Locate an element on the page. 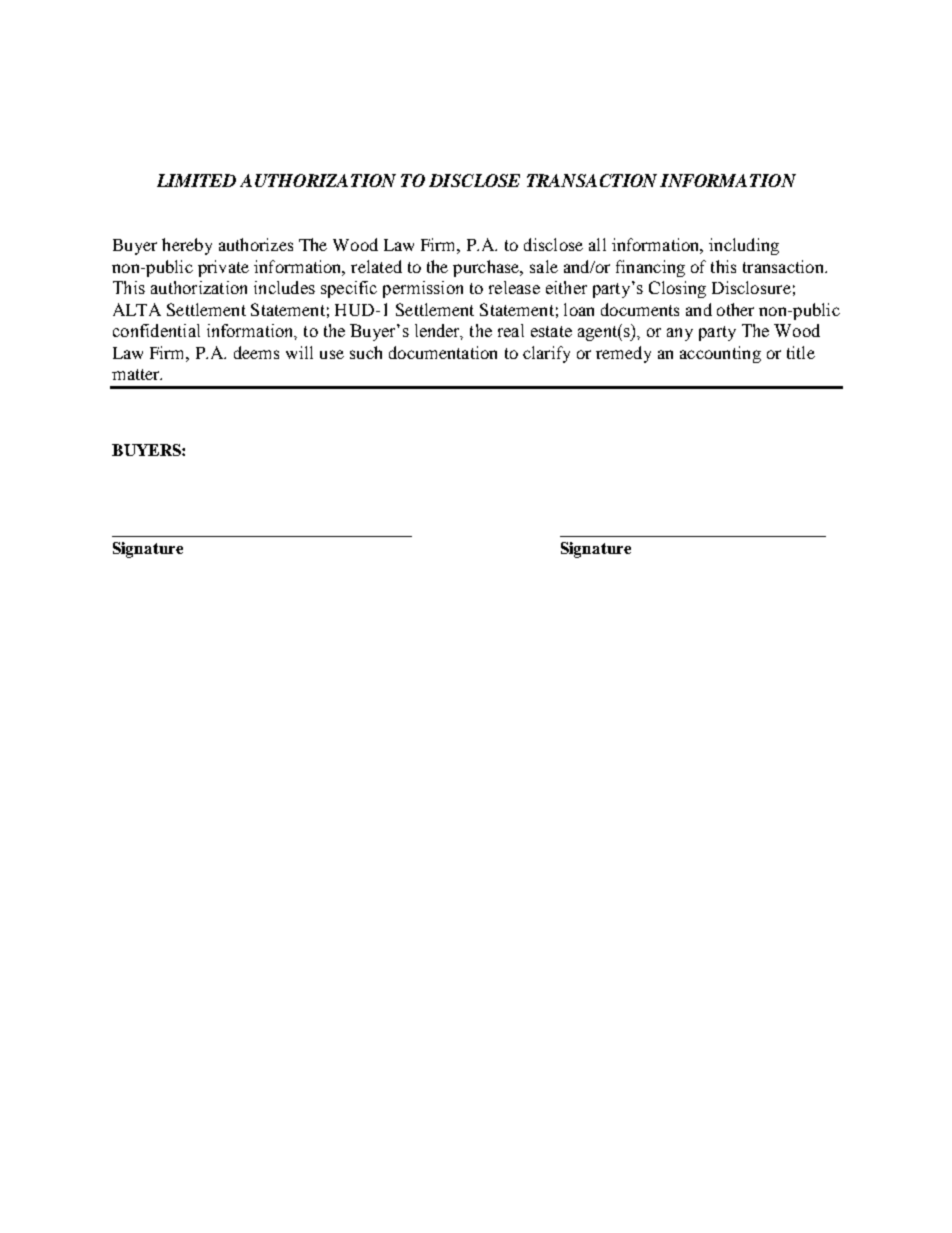 This image has height=1233, width=952. LIMITED is located at coordinates (196, 180).
